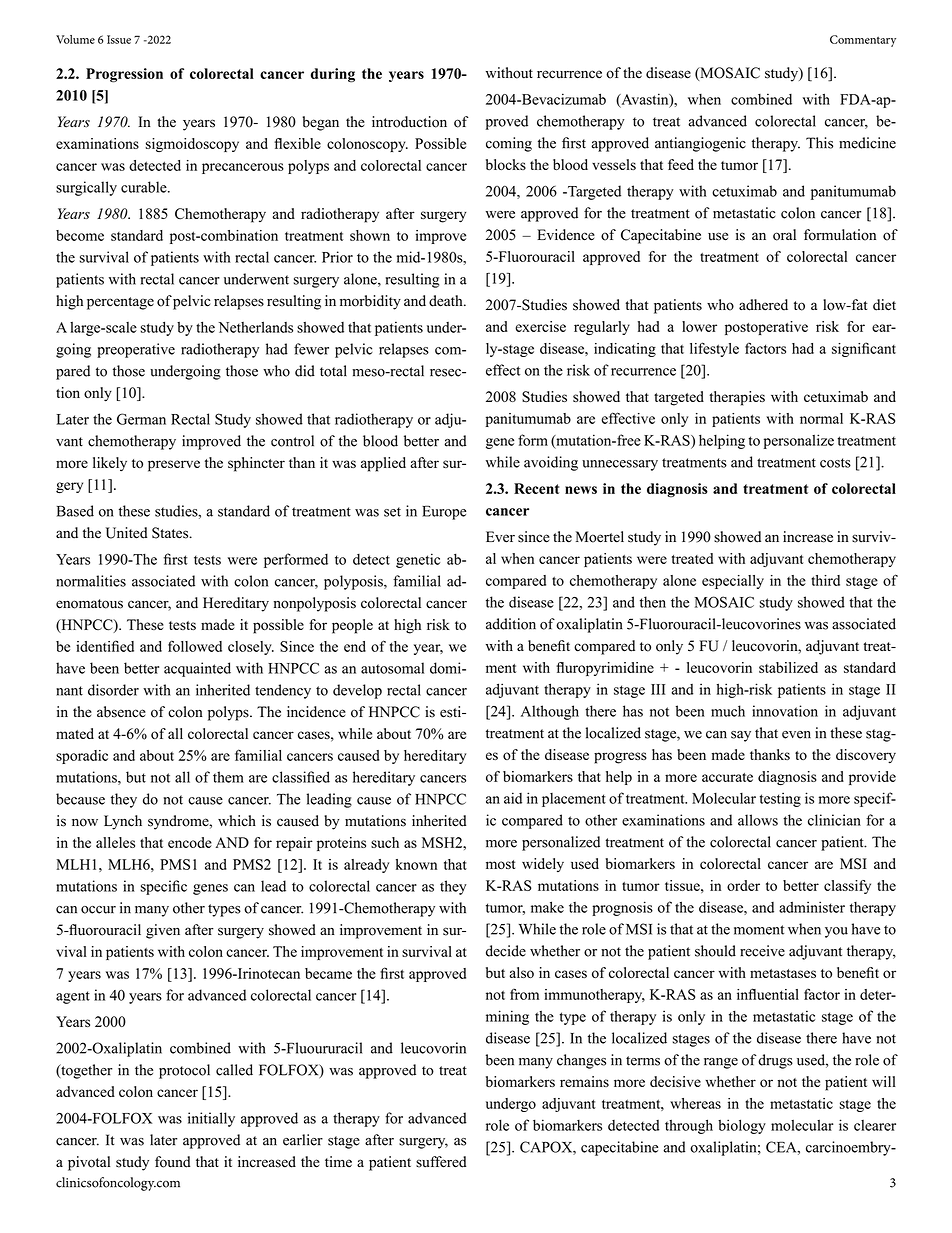 The image size is (952, 1233). What do you see at coordinates (500, 864) in the image?
I see `most` at bounding box center [500, 864].
